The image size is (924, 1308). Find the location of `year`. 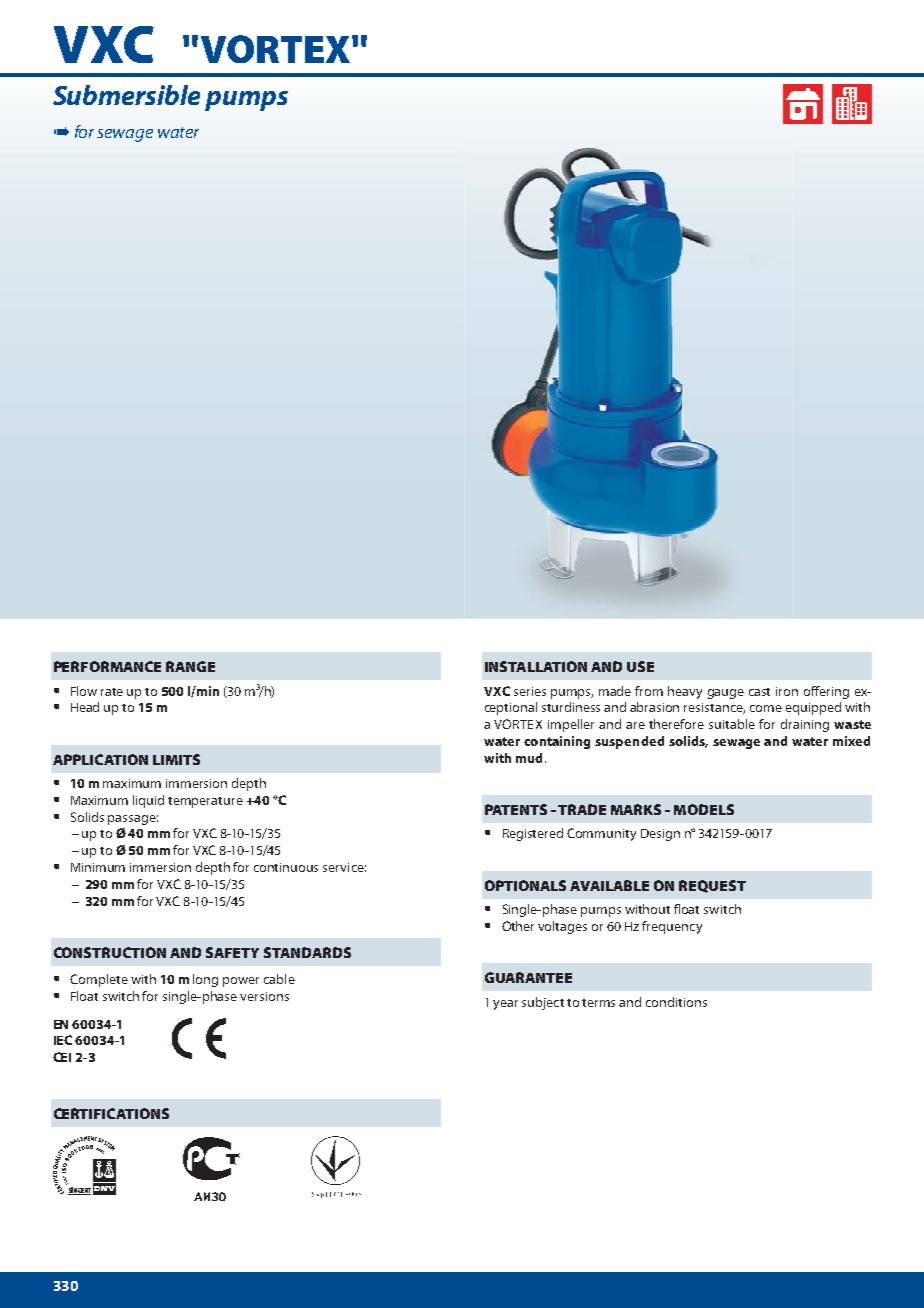

year is located at coordinates (505, 1005).
